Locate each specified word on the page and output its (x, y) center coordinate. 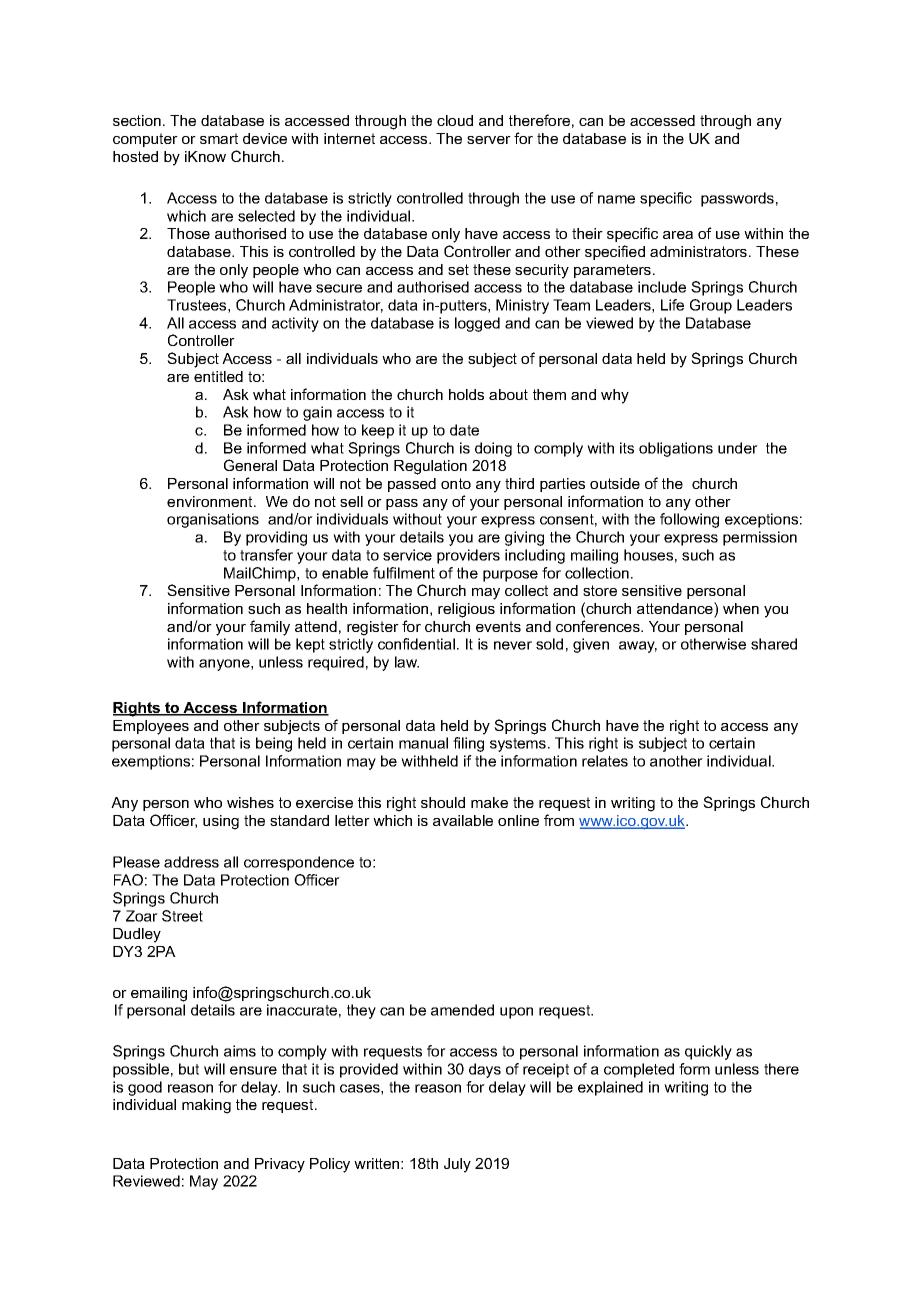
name (616, 199)
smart (219, 138)
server (489, 140)
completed (639, 1070)
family (270, 628)
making (206, 1106)
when (741, 608)
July (457, 1165)
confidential (416, 644)
